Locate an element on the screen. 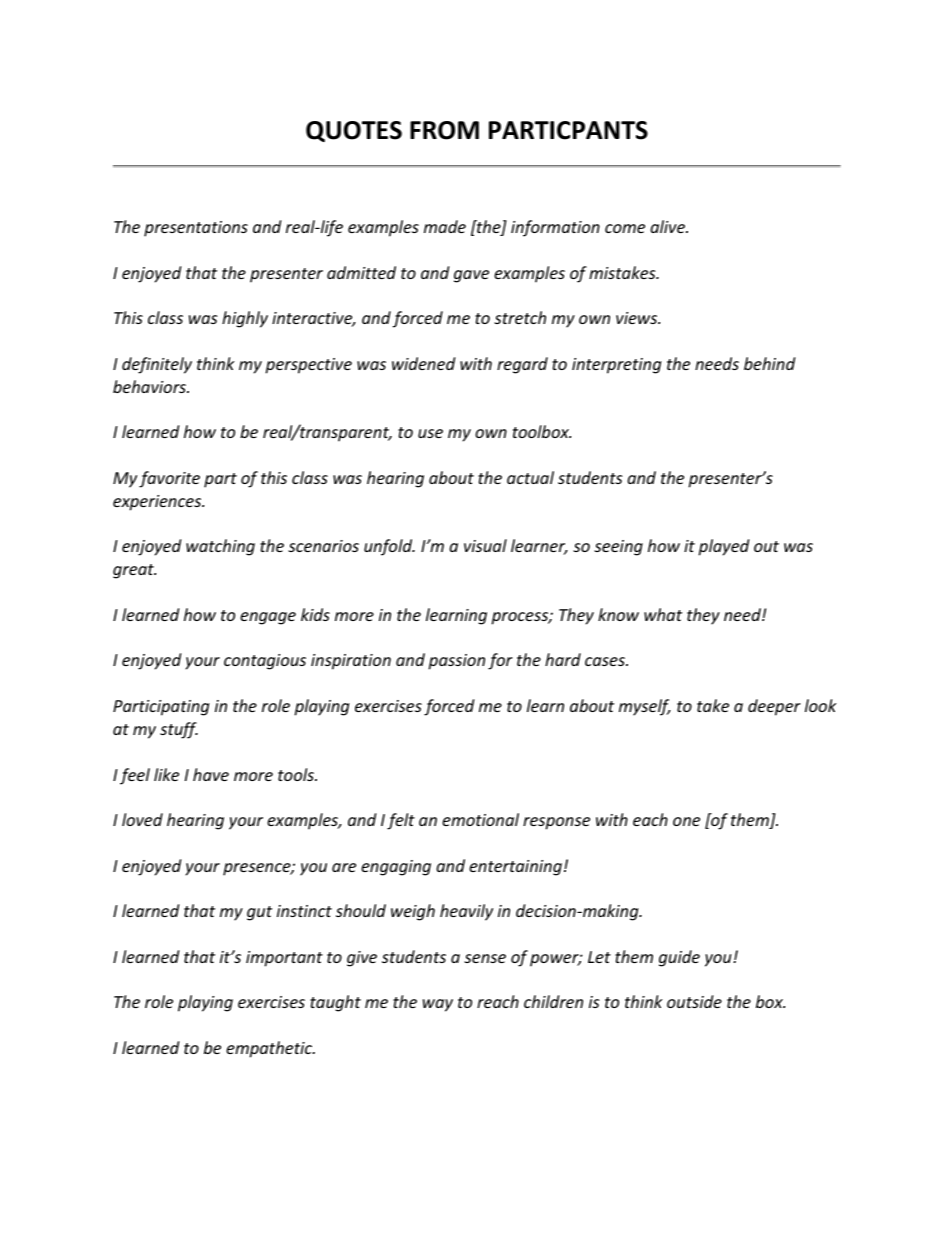 The height and width of the screenshot is (1233, 952). alive is located at coordinates (668, 226).
